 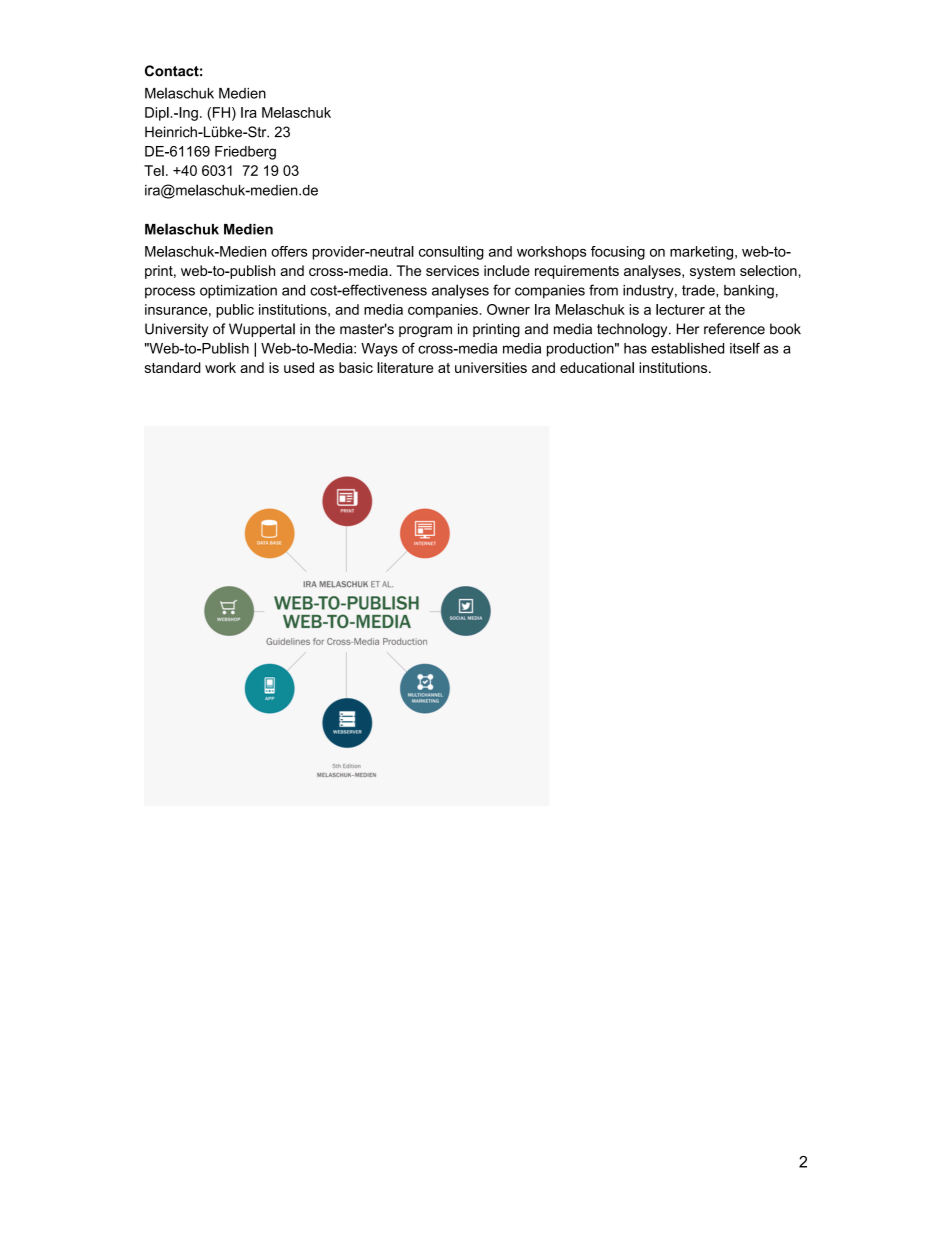 What do you see at coordinates (491, 367) in the screenshot?
I see `universities` at bounding box center [491, 367].
